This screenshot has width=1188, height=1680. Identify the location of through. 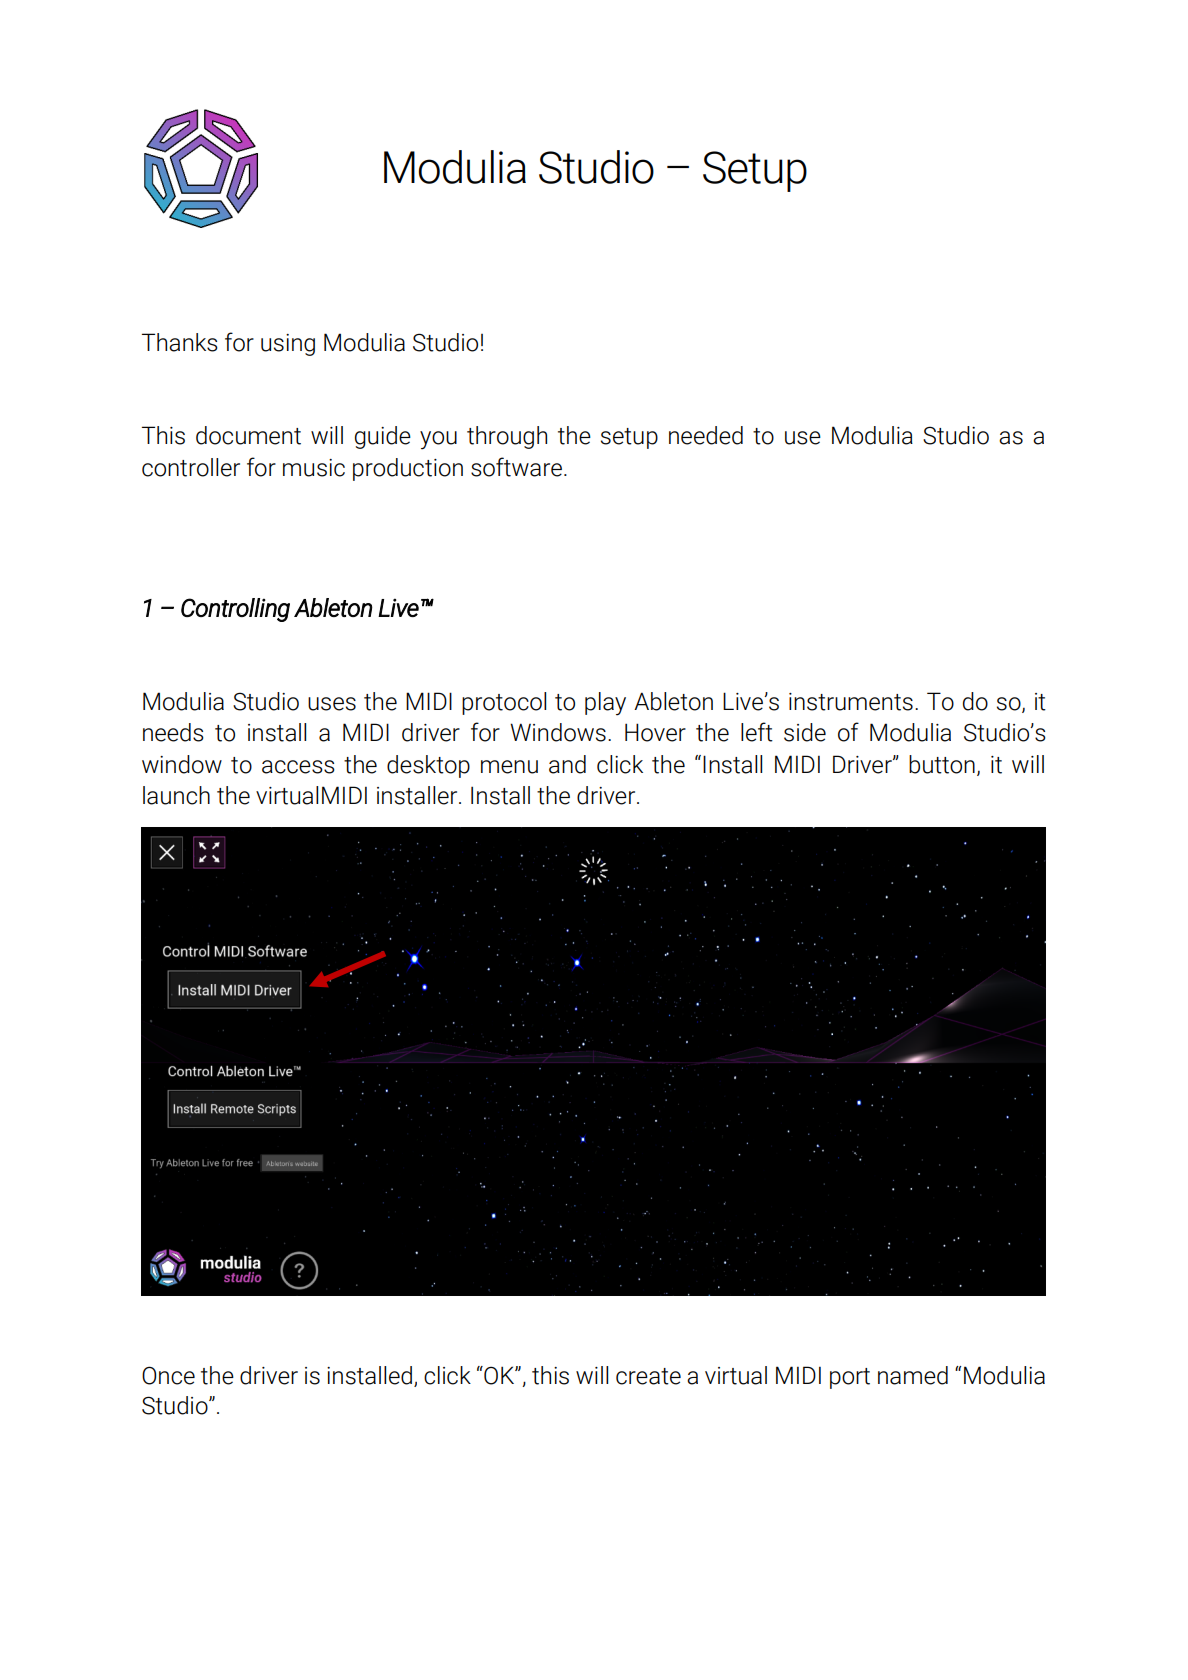
(507, 437).
